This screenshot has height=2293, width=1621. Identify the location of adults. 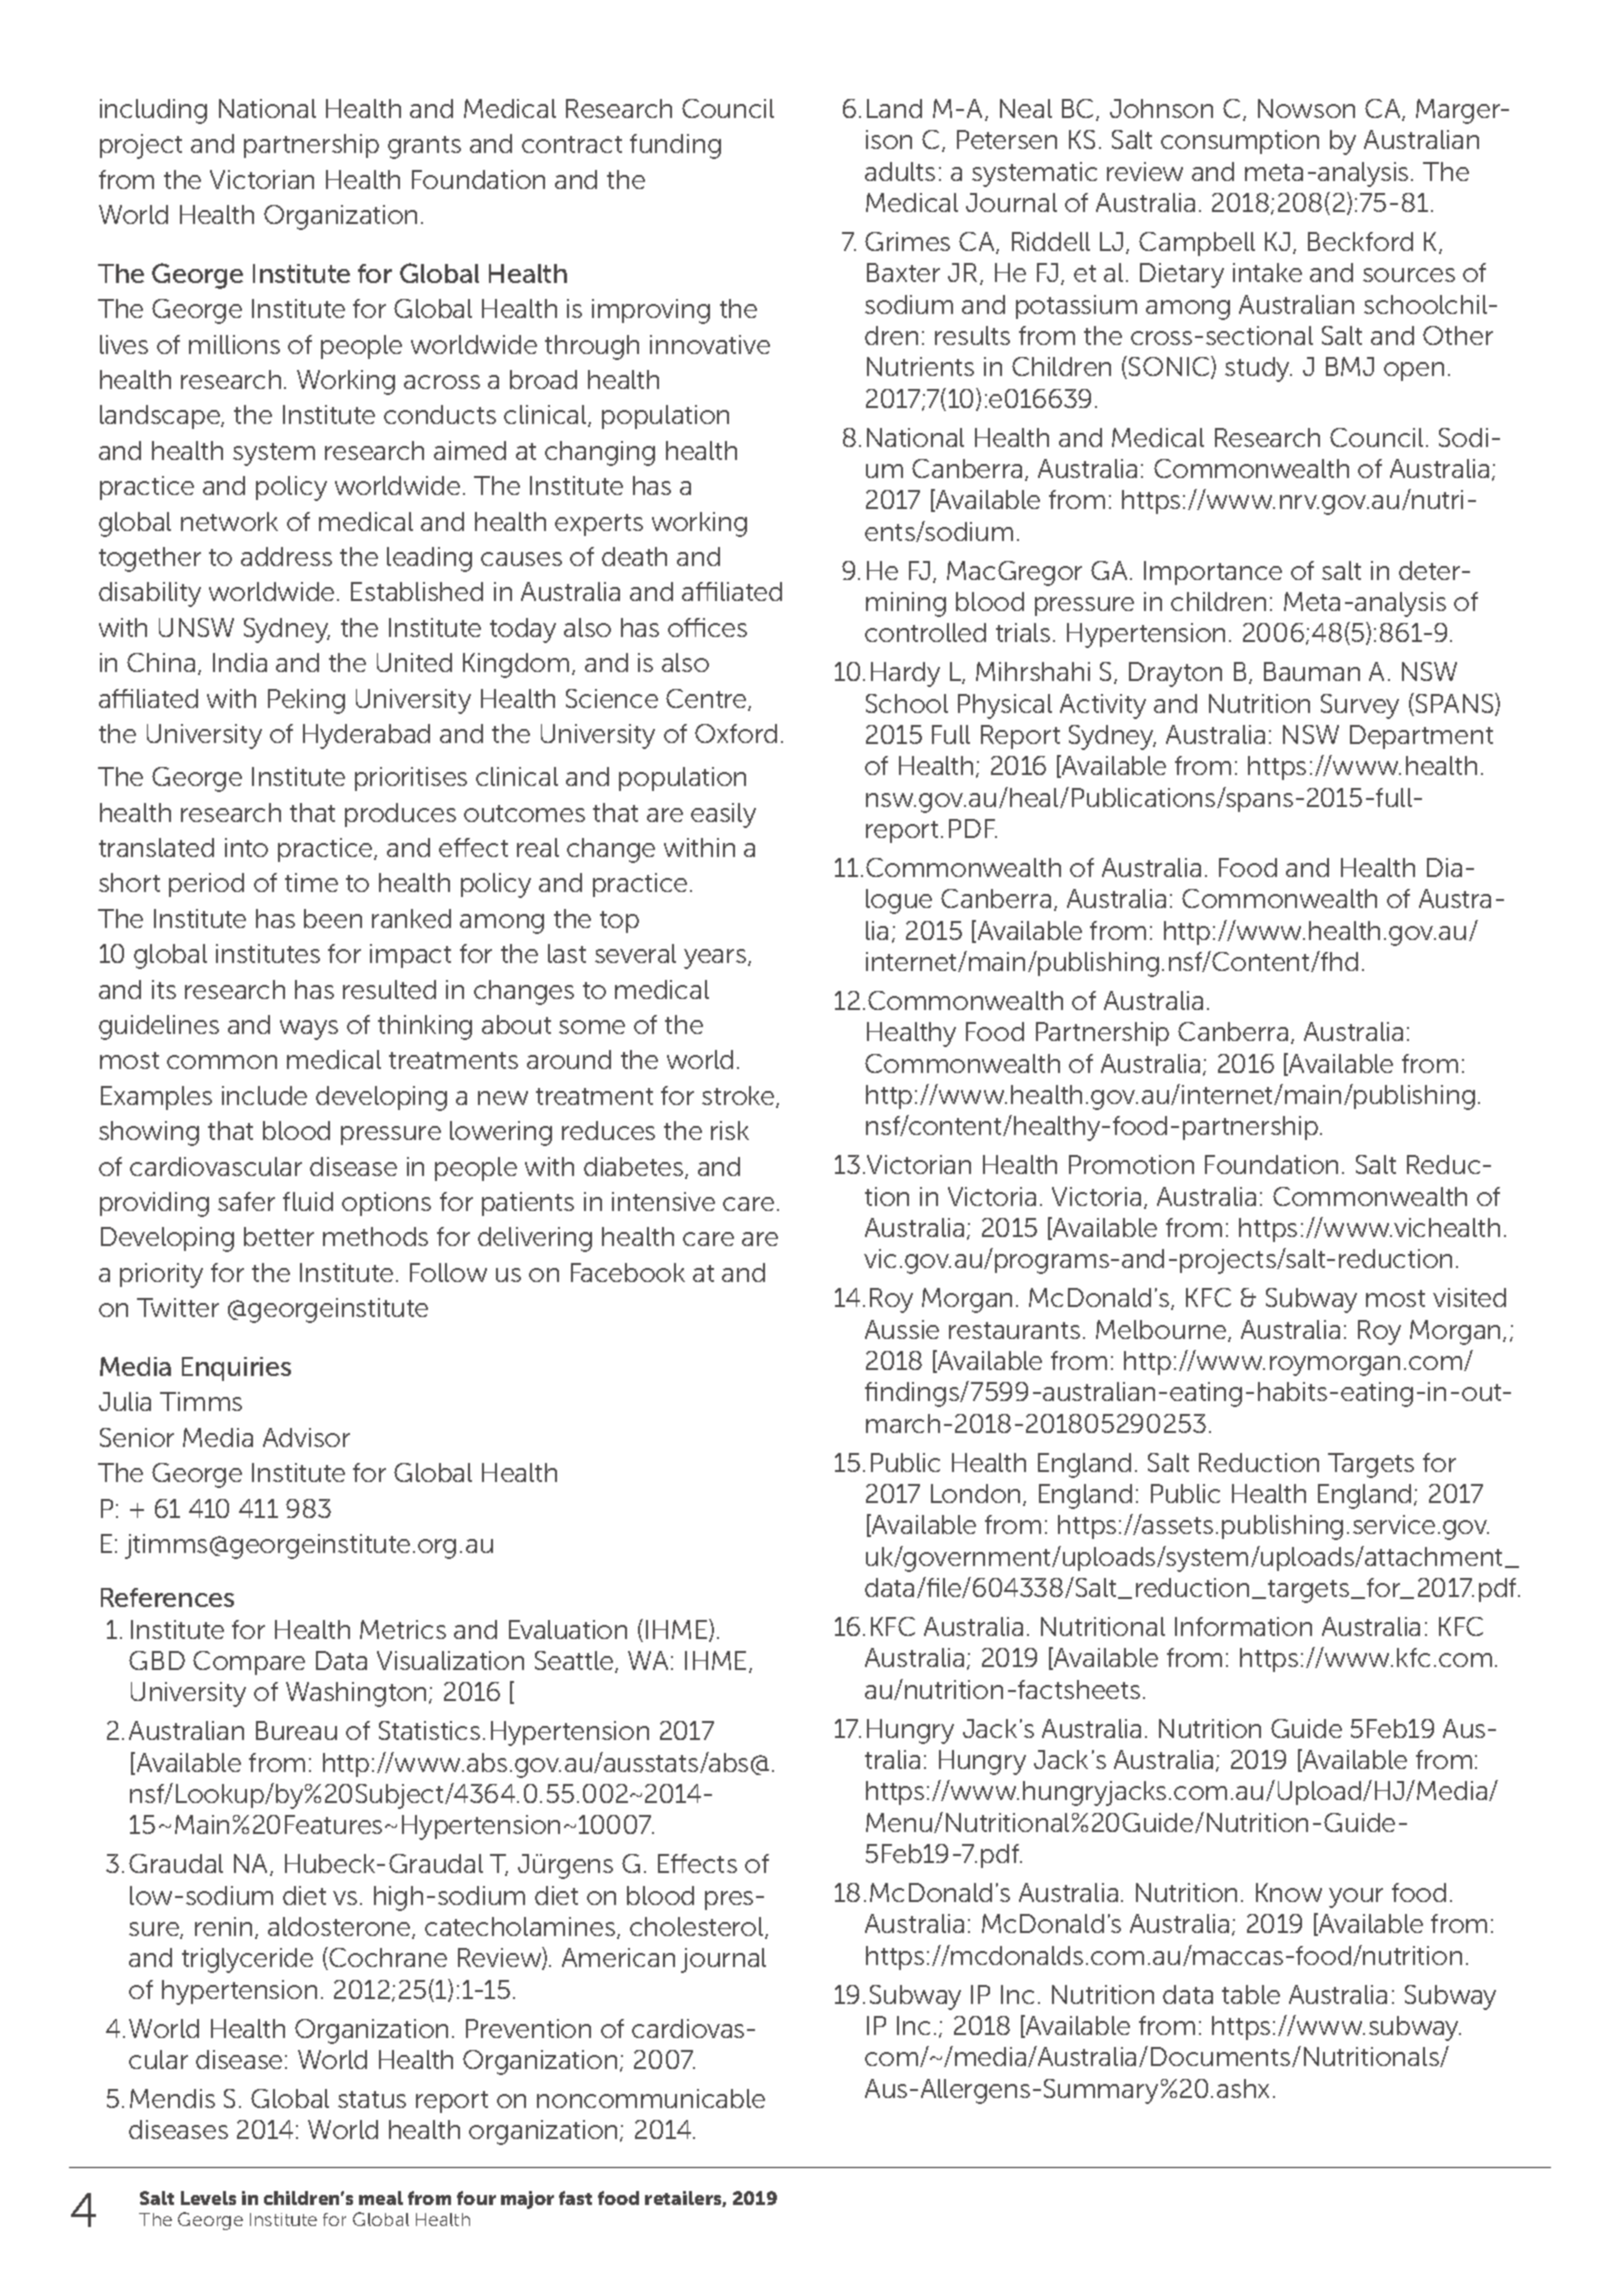
(900, 171).
